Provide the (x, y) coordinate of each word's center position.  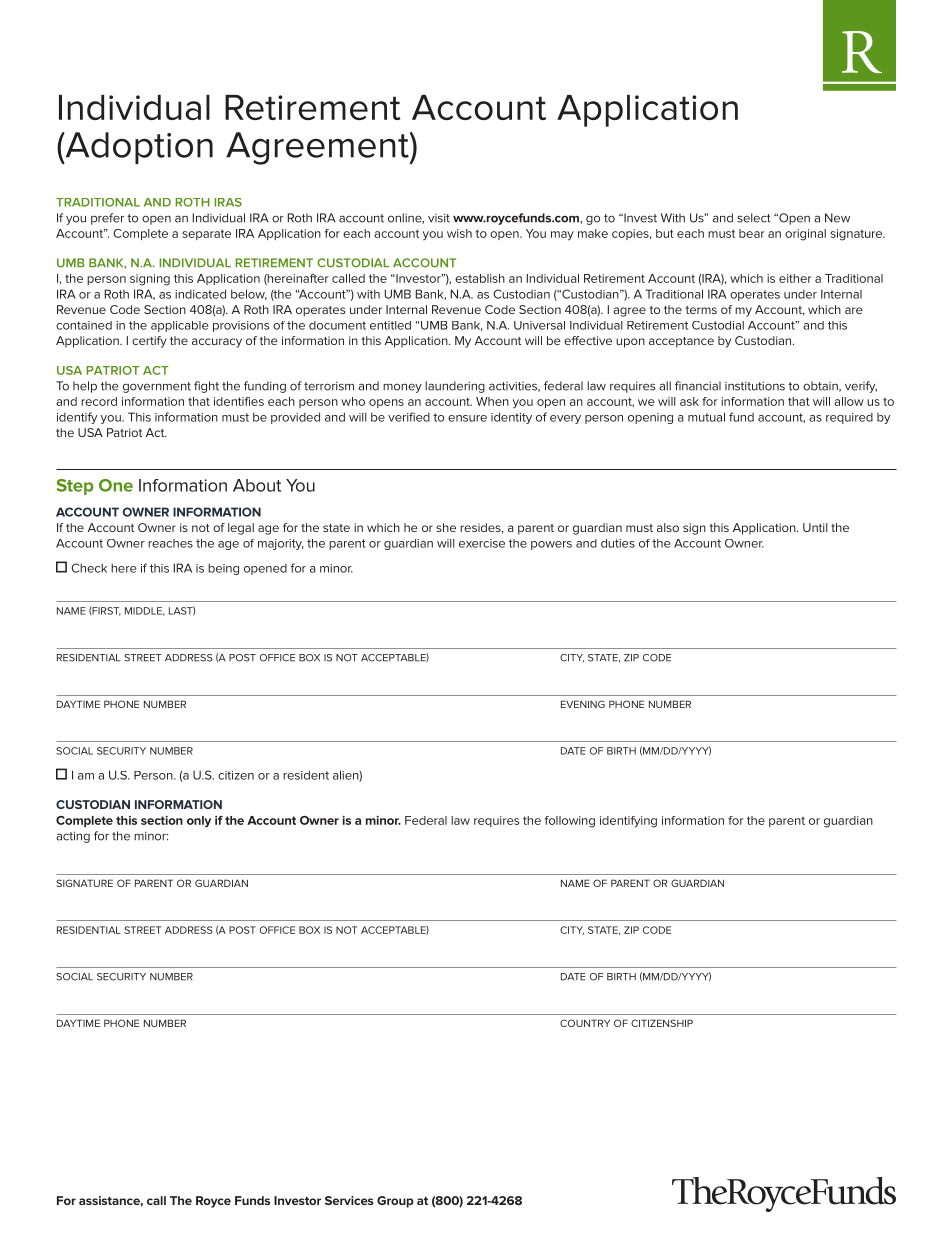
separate (206, 234)
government (157, 387)
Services (349, 1200)
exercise (482, 543)
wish (459, 233)
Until (815, 527)
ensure (467, 418)
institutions (755, 386)
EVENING (583, 704)
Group (395, 1202)
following (570, 822)
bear (752, 233)
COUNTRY (585, 1023)
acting (73, 837)
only (199, 822)
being (223, 569)
